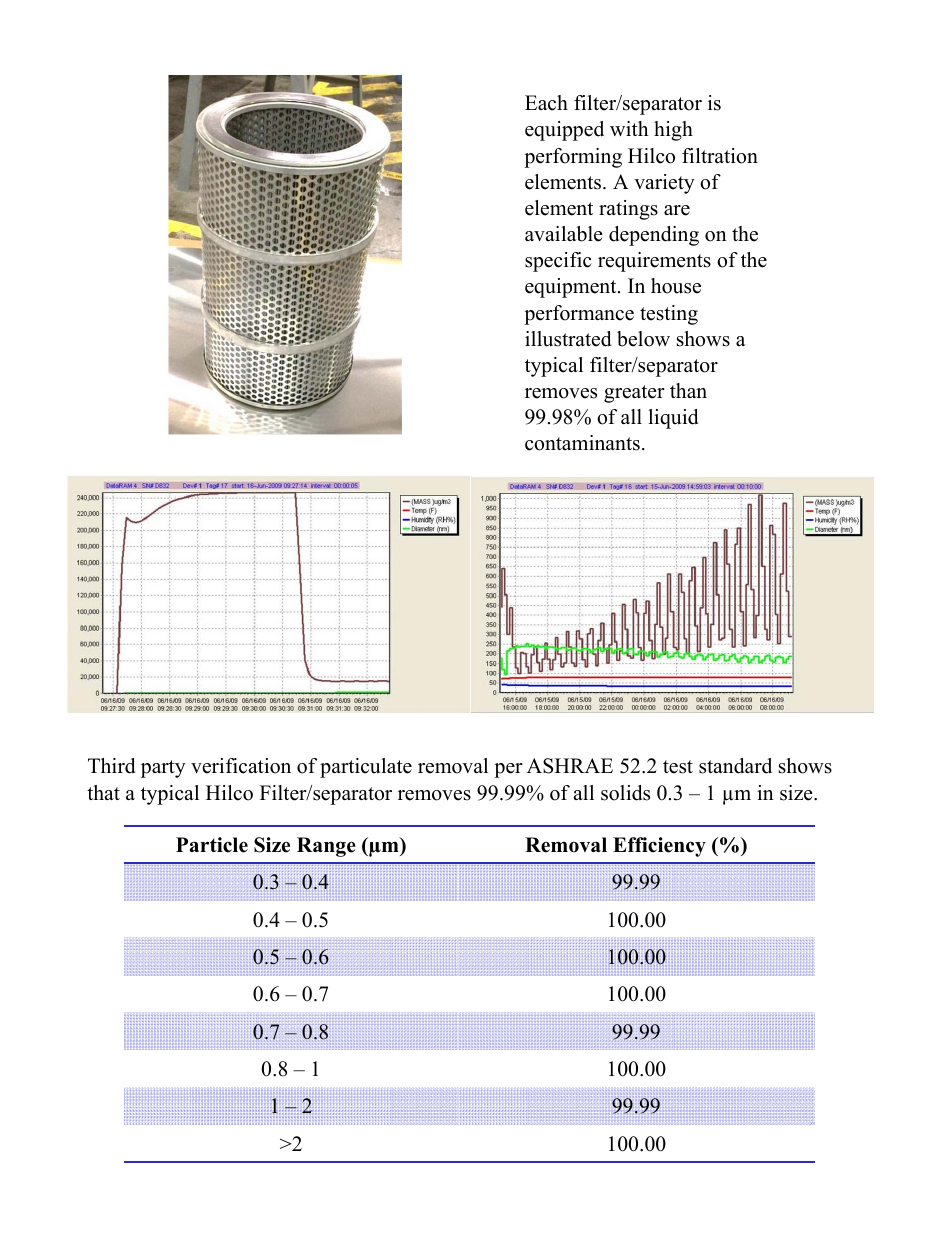  Describe the element at coordinates (564, 131) in the page. I see `equipped` at that location.
